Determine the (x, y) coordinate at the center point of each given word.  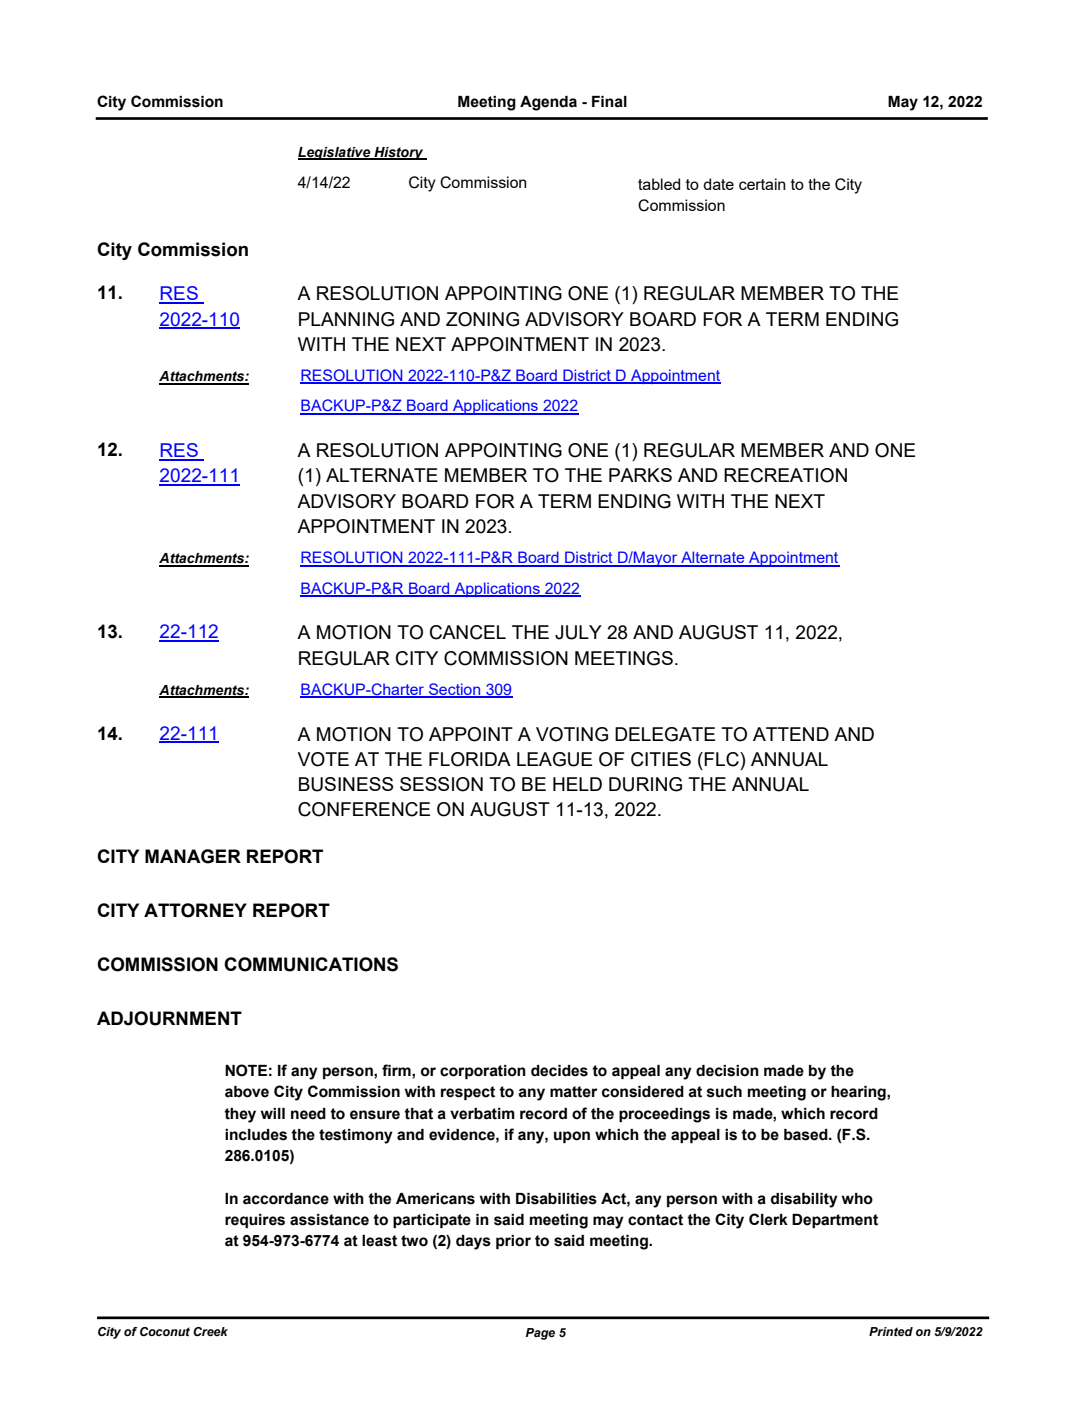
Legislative (335, 153)
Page (540, 1334)
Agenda (548, 103)
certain (762, 184)
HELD (577, 784)
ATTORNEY (195, 910)
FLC (722, 759)
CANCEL (468, 632)
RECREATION (785, 475)
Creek (210, 1331)
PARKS (640, 475)
